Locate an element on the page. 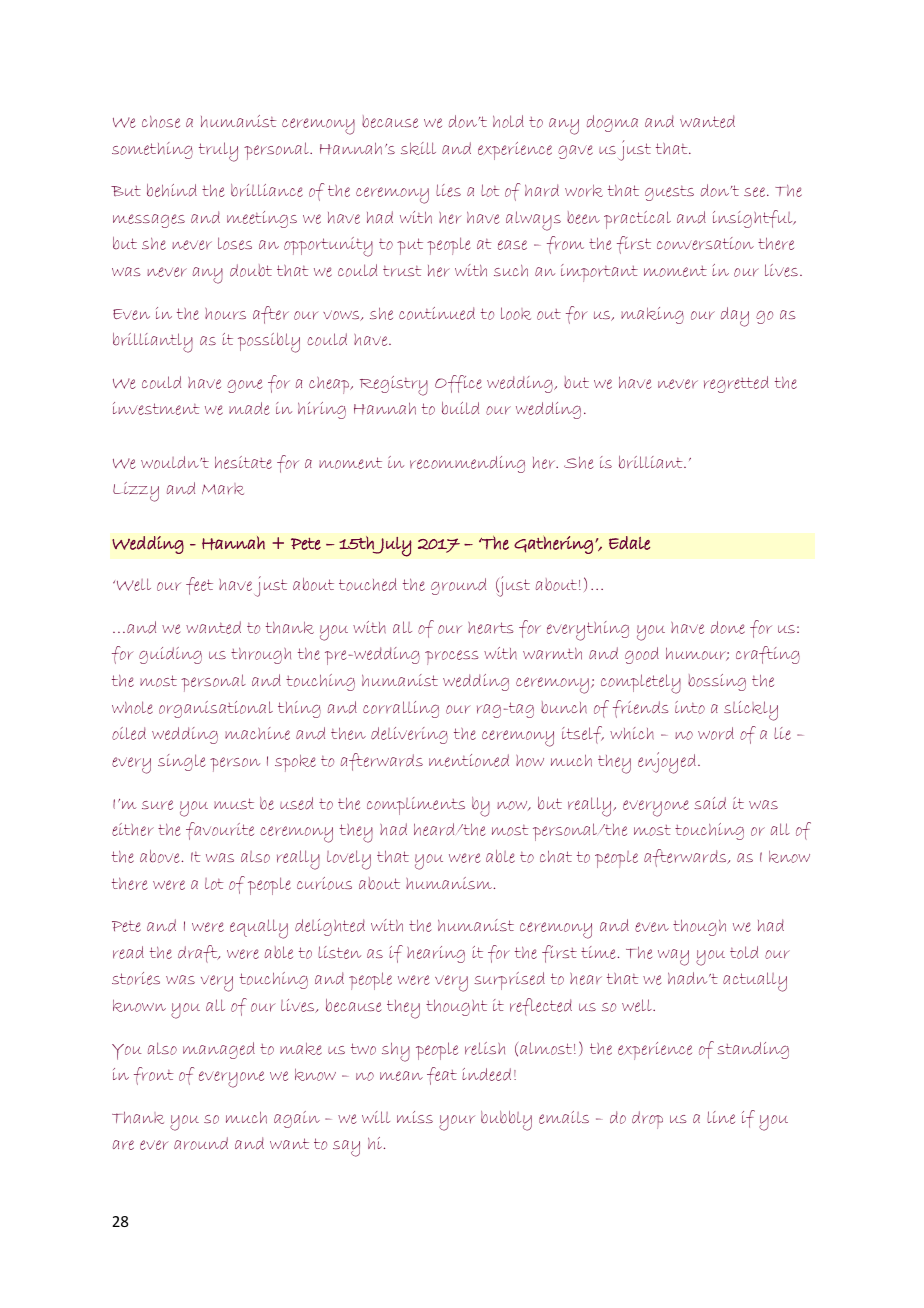 The height and width of the document is (1308, 924). word is located at coordinates (716, 733).
